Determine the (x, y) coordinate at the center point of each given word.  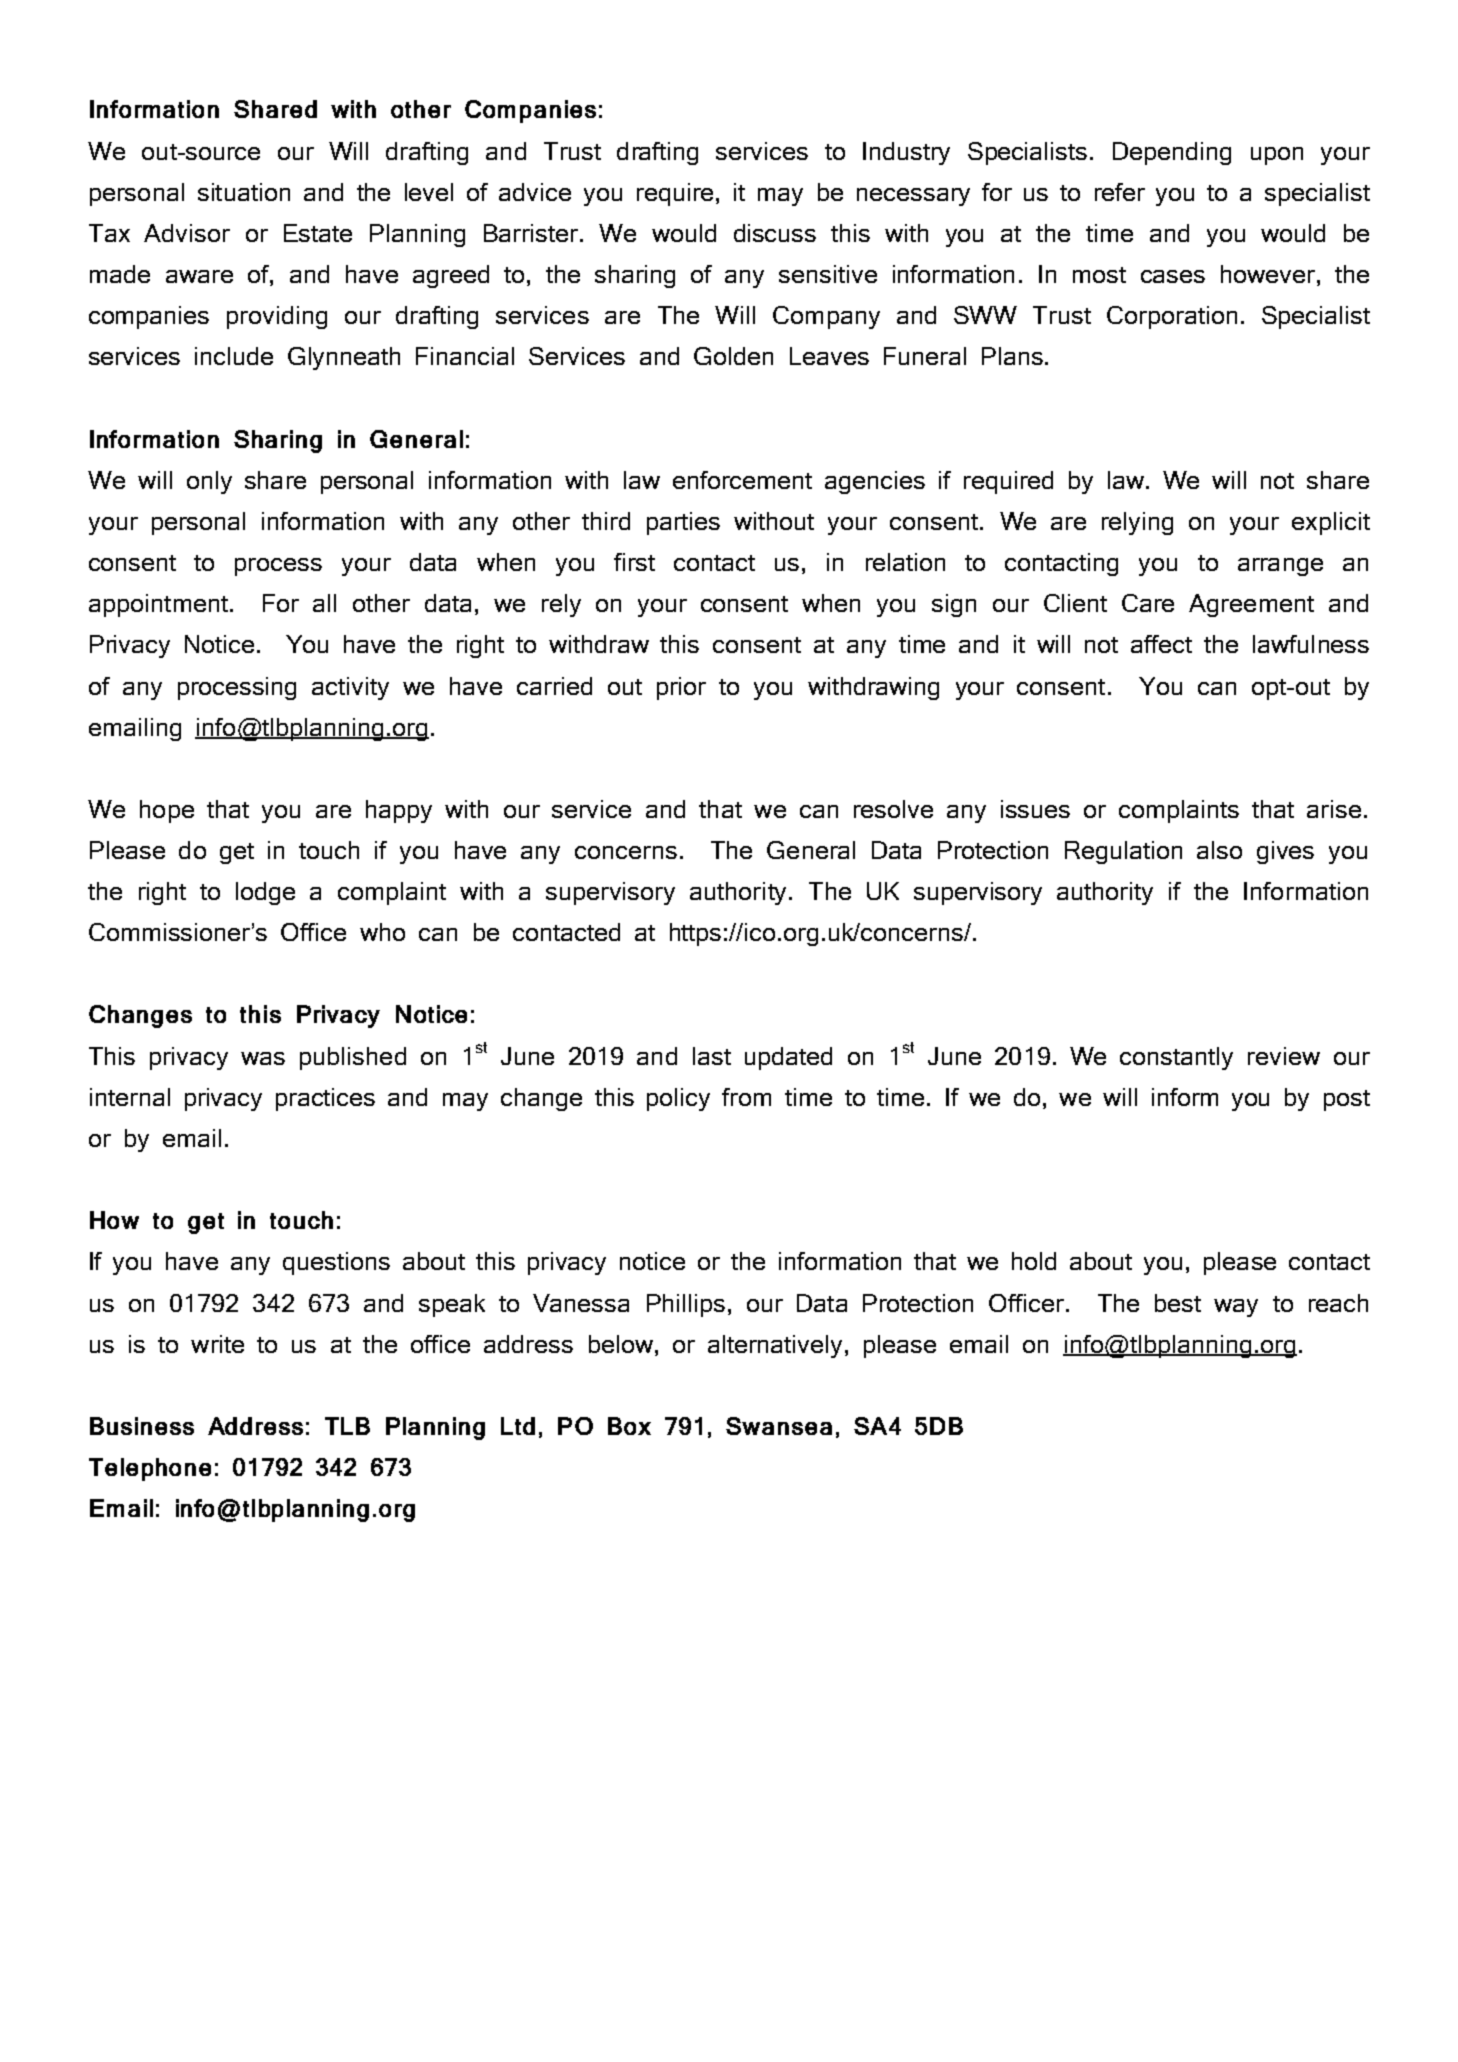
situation (244, 192)
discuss (775, 233)
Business (142, 1426)
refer (1120, 192)
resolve (893, 809)
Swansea (779, 1426)
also (1219, 850)
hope (167, 811)
